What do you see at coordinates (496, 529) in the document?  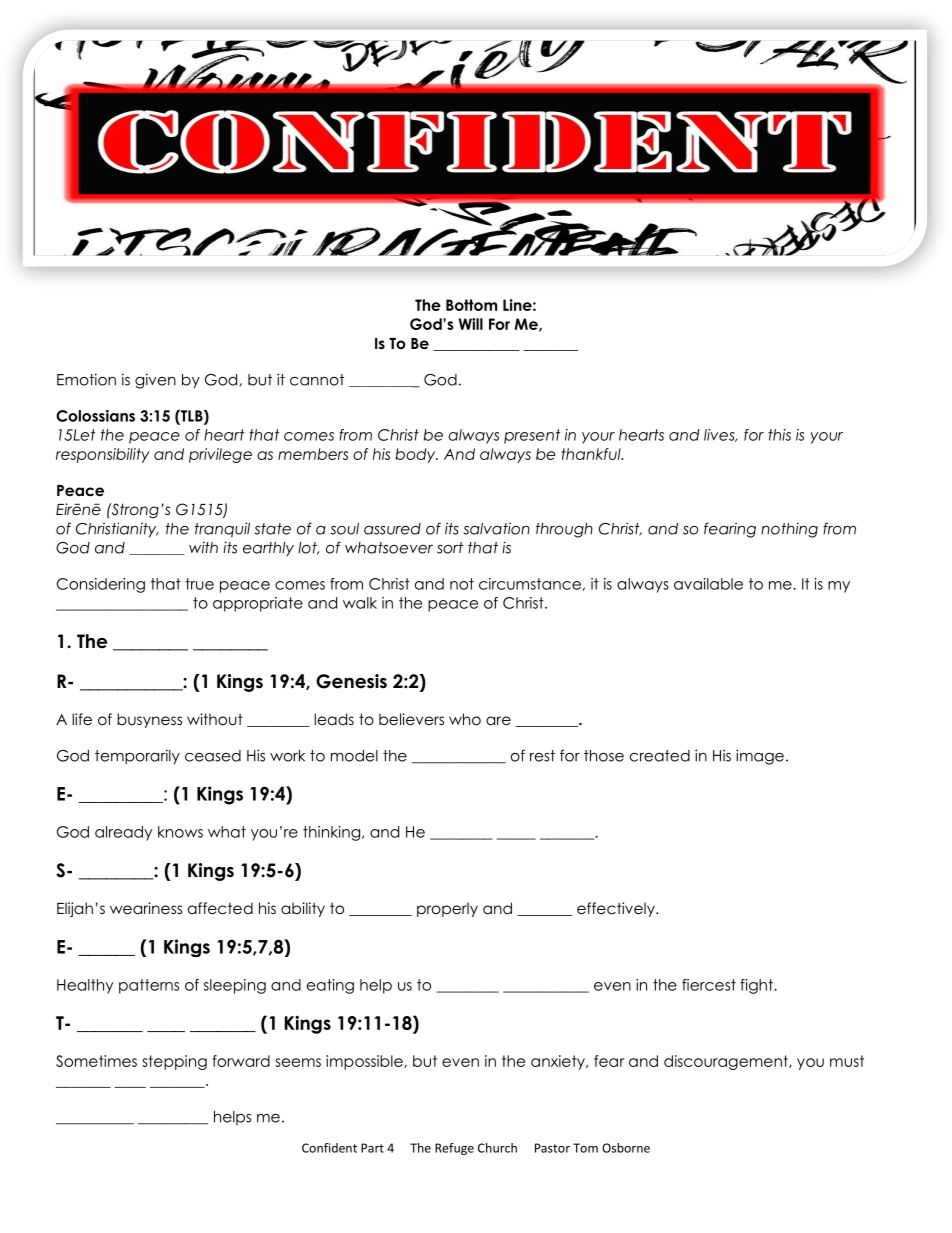 I see `salvation` at bounding box center [496, 529].
